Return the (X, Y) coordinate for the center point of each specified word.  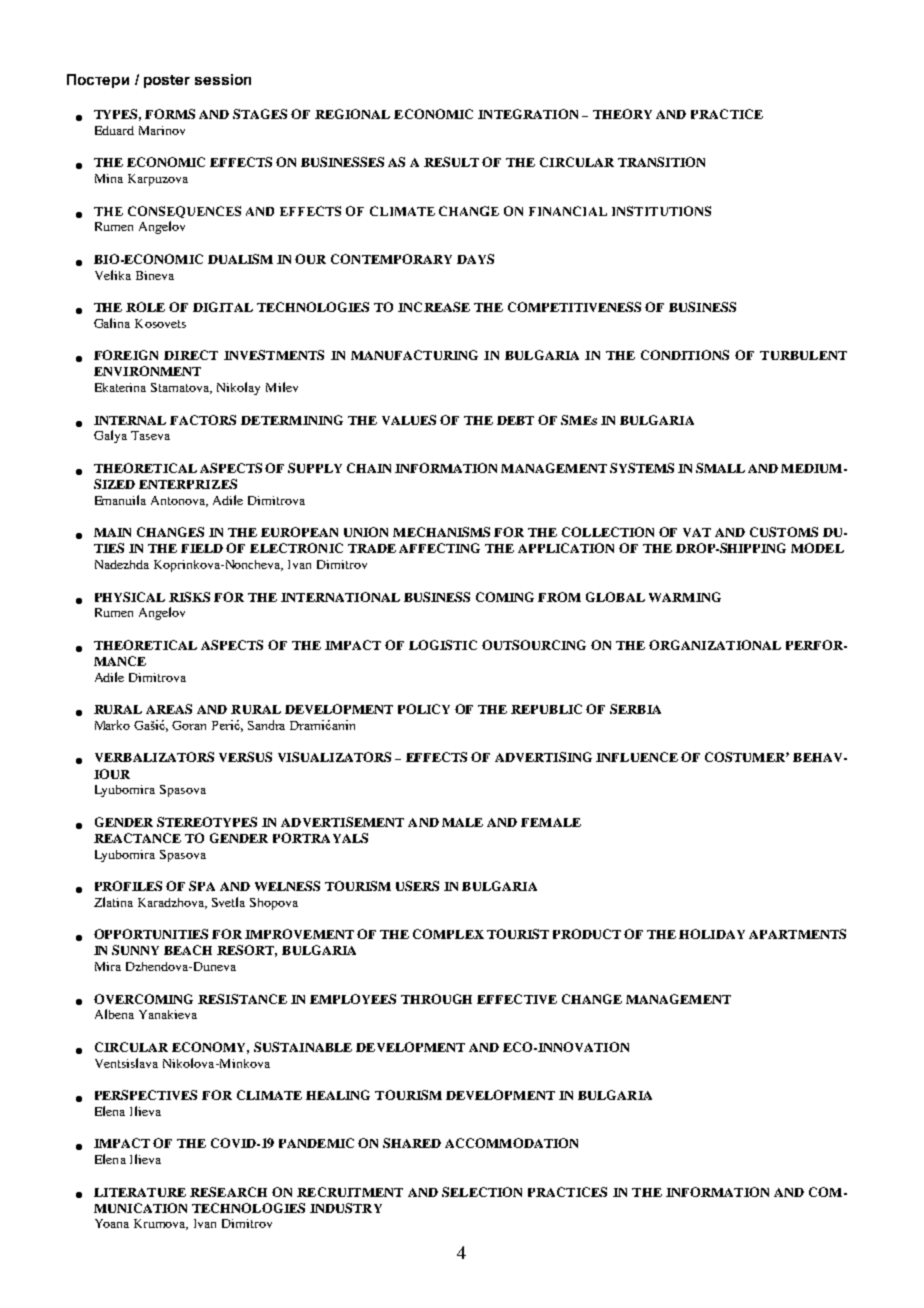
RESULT (451, 162)
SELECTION (482, 1192)
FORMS (170, 114)
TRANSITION (661, 162)
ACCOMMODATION (511, 1143)
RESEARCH (228, 1192)
